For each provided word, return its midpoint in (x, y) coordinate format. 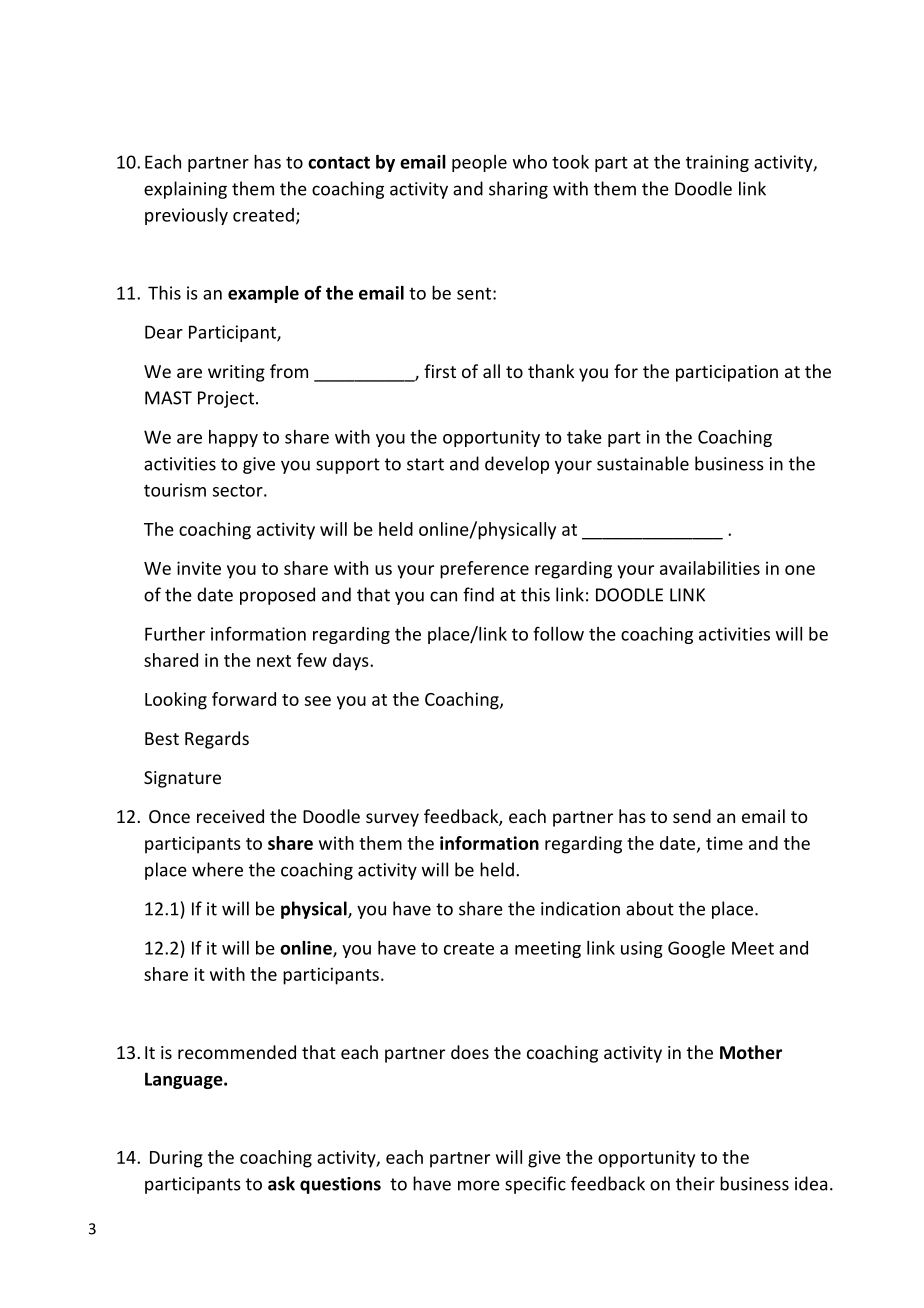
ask (281, 1183)
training (717, 163)
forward (244, 699)
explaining (185, 190)
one (800, 570)
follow (558, 633)
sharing (518, 190)
